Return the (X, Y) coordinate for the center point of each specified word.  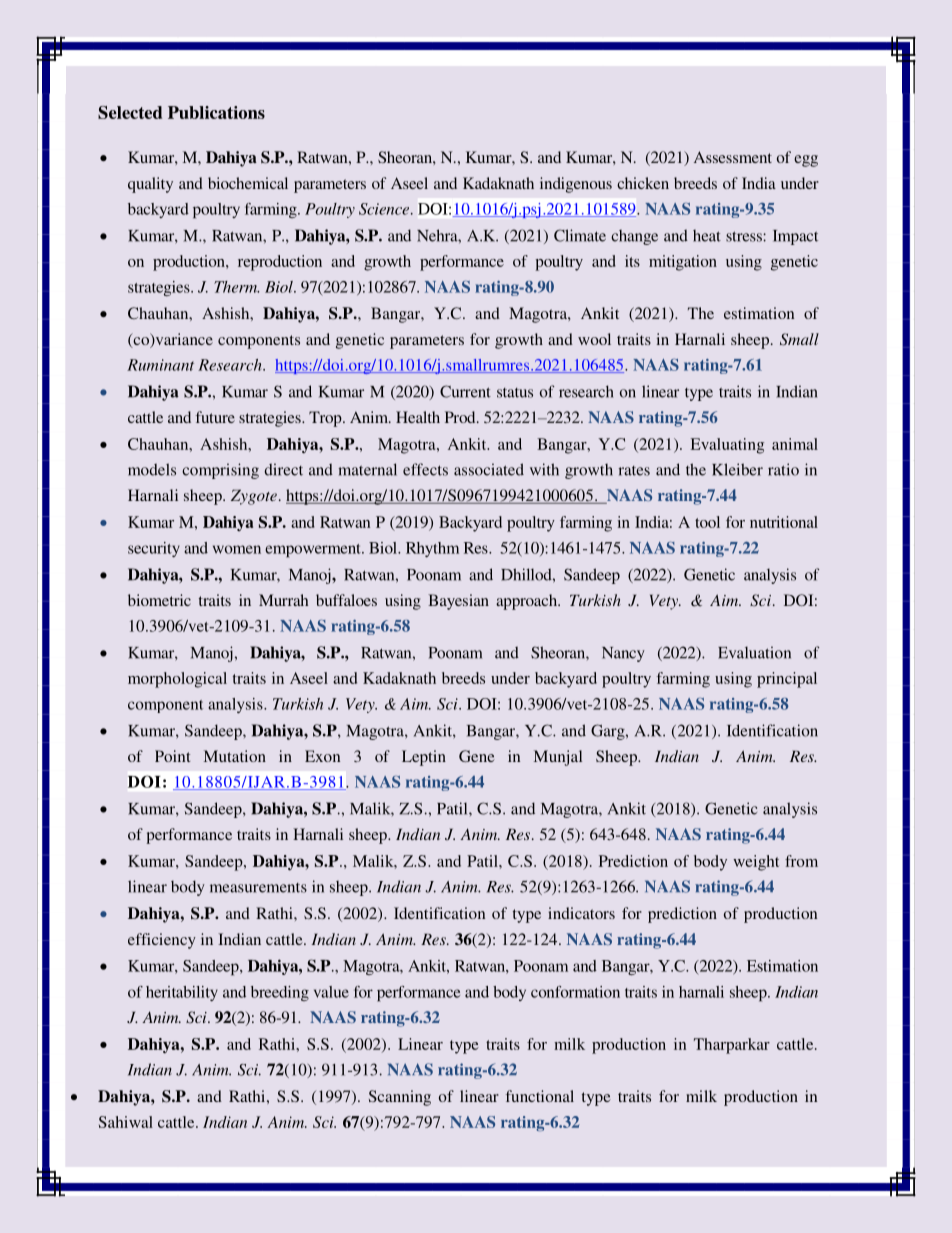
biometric (159, 600)
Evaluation (754, 652)
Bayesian (458, 602)
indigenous (576, 185)
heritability (182, 993)
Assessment (733, 157)
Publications (216, 112)
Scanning (400, 1098)
